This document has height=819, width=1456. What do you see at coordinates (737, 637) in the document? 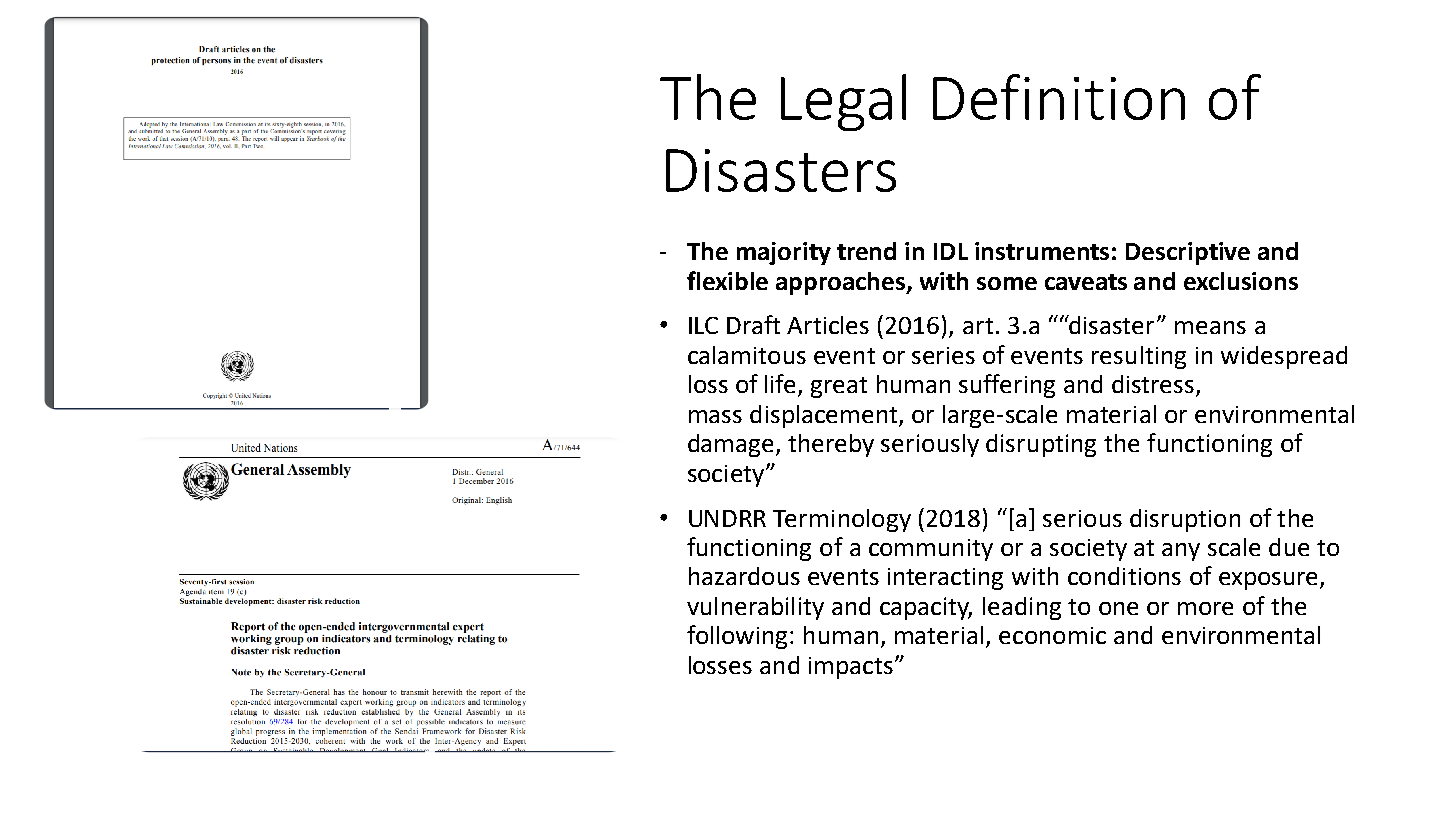
I see `following` at bounding box center [737, 637].
